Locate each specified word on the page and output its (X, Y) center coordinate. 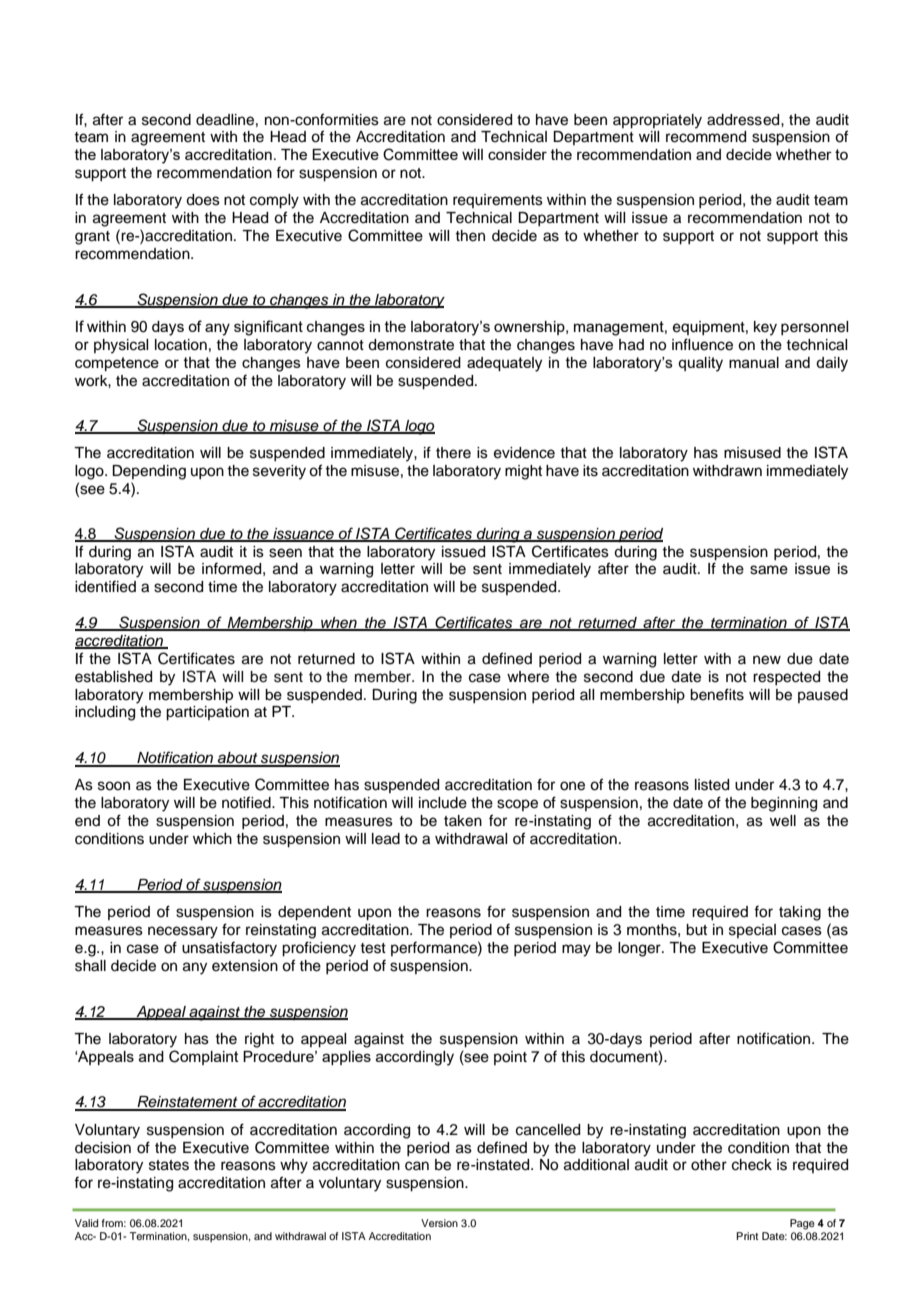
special (752, 931)
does (203, 200)
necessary (183, 932)
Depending (149, 472)
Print (747, 1236)
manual (754, 362)
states (169, 1165)
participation (207, 713)
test (373, 948)
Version (439, 1223)
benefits (717, 694)
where (528, 677)
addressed (744, 120)
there (453, 453)
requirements (498, 201)
